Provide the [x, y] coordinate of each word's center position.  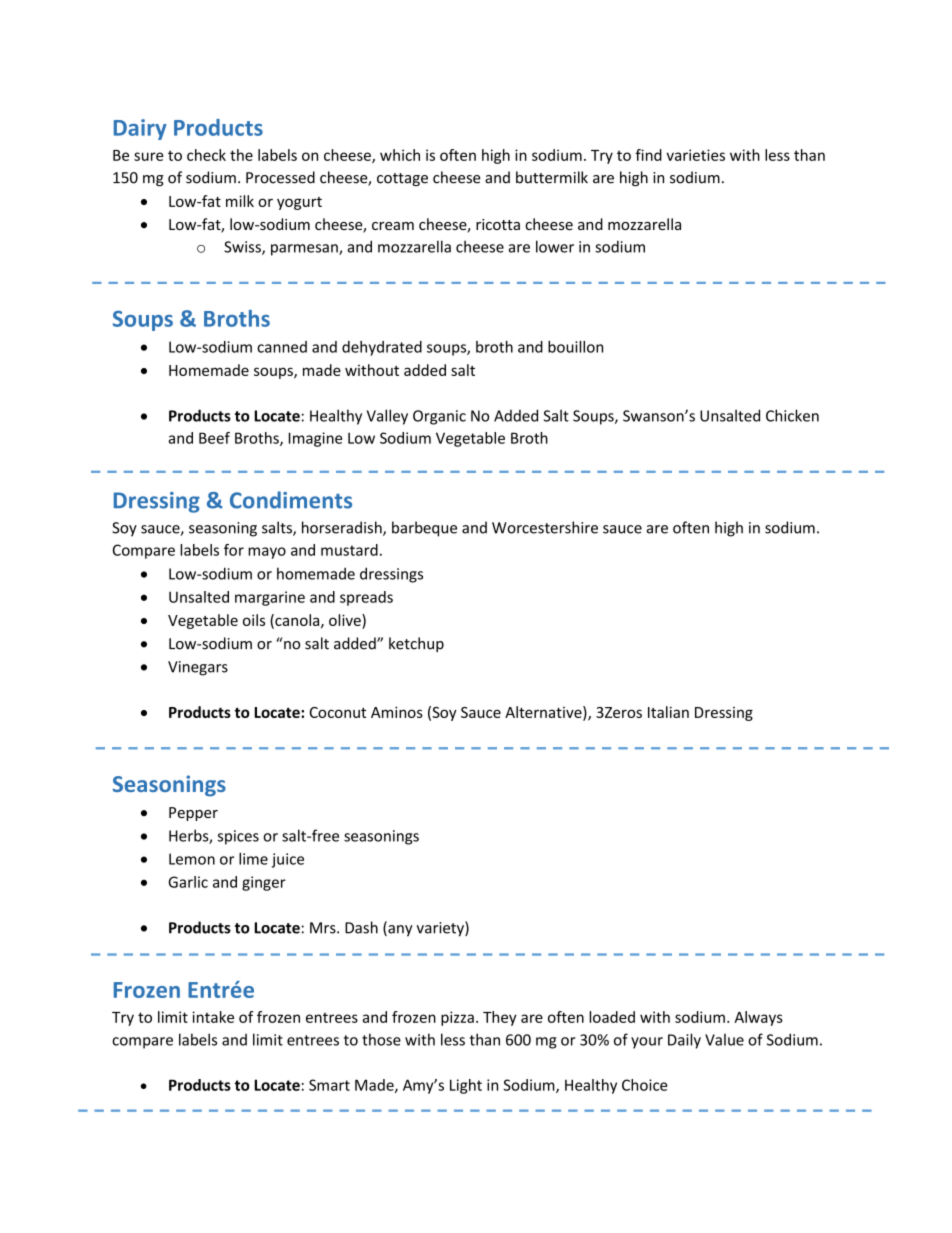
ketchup [416, 644]
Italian [668, 712]
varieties [695, 155]
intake [213, 1017]
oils [254, 620]
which [400, 155]
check [206, 155]
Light [466, 1086]
